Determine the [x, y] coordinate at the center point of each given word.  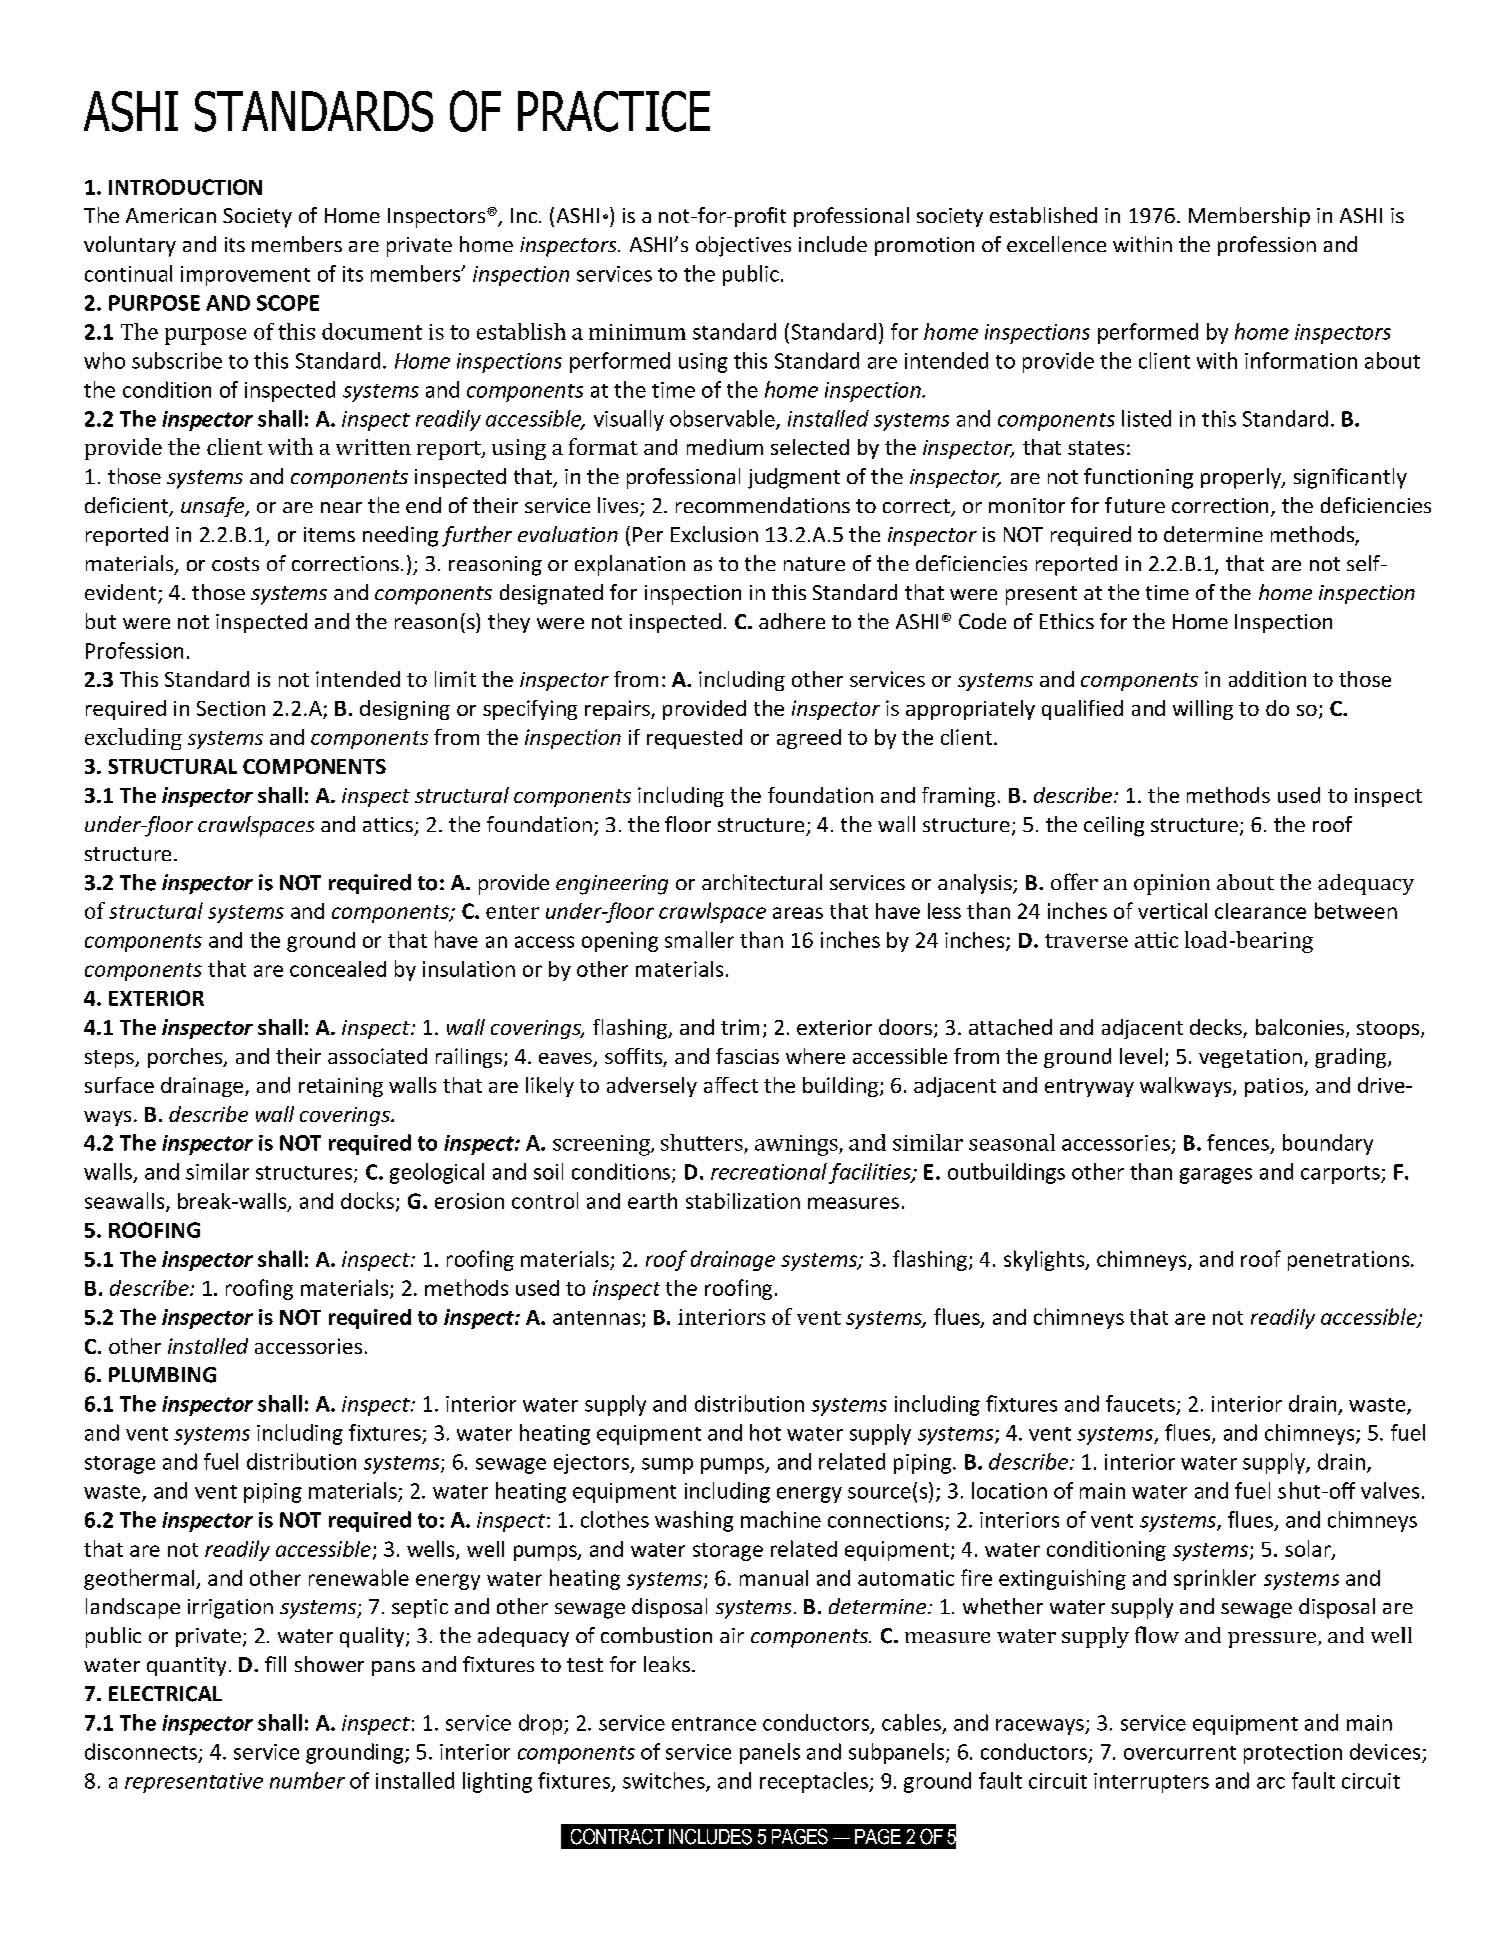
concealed [338, 969]
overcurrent [1180, 1753]
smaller [699, 939]
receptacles [815, 1782]
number [307, 1780]
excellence [1056, 244]
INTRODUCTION [185, 187]
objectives [743, 246]
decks [1217, 1028]
